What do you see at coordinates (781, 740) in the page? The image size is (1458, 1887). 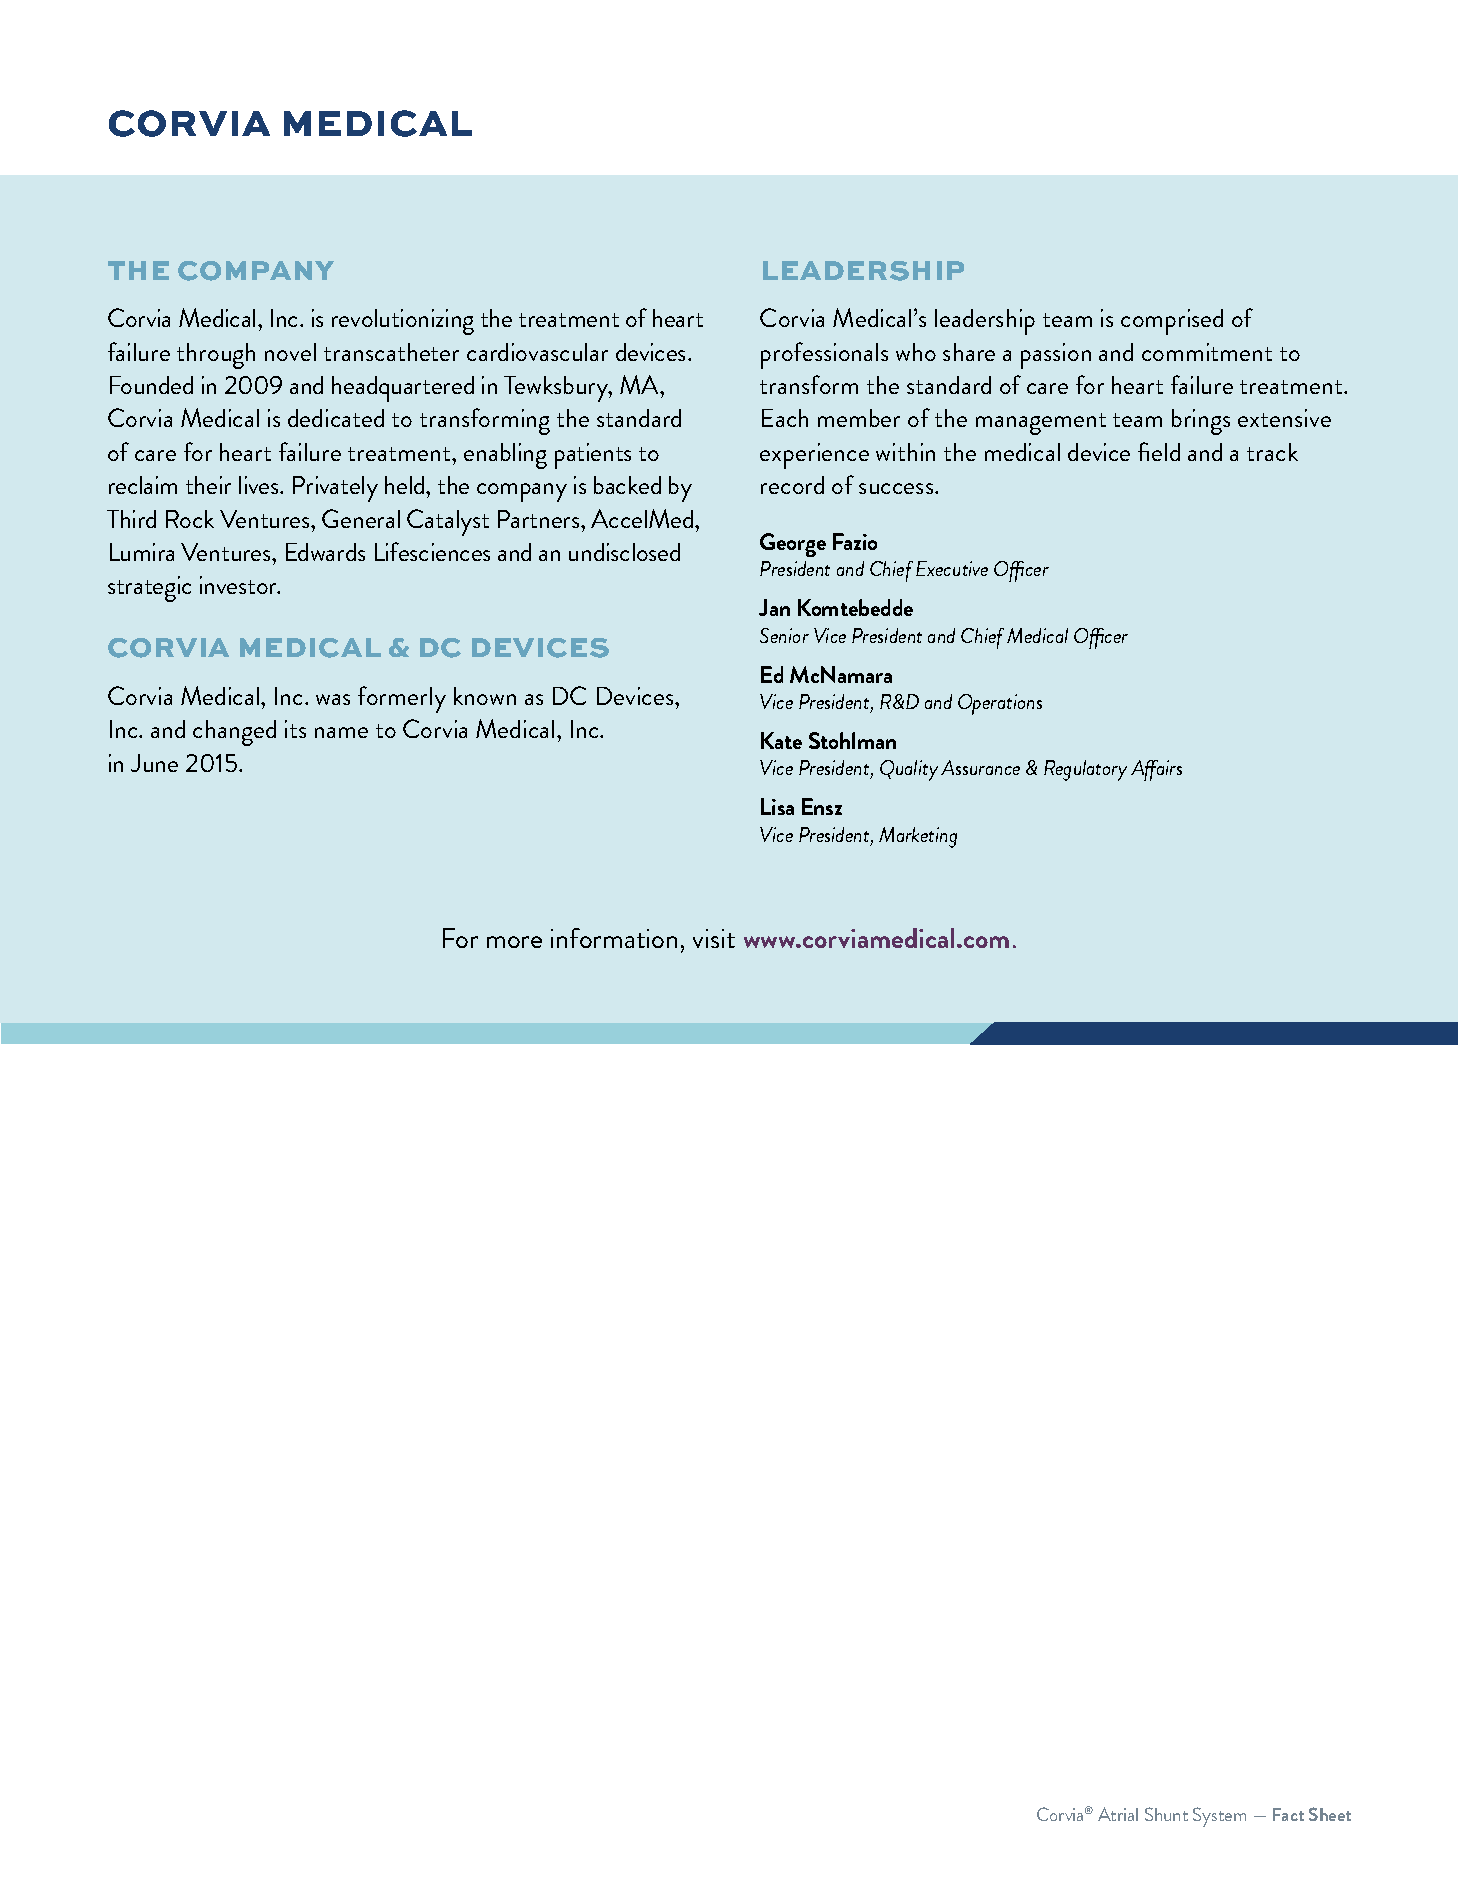 I see `Kate` at bounding box center [781, 740].
